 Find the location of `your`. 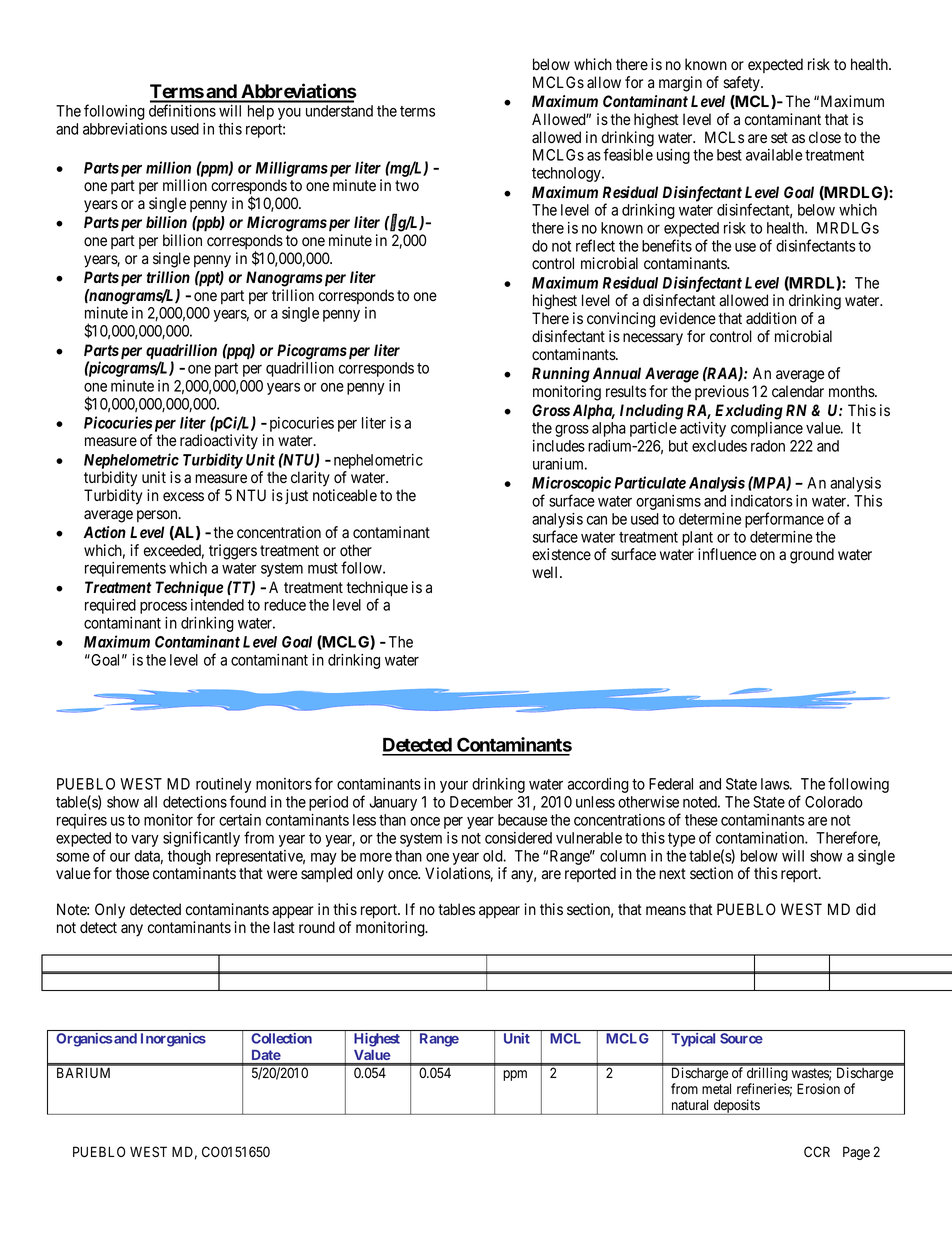

your is located at coordinates (454, 787).
